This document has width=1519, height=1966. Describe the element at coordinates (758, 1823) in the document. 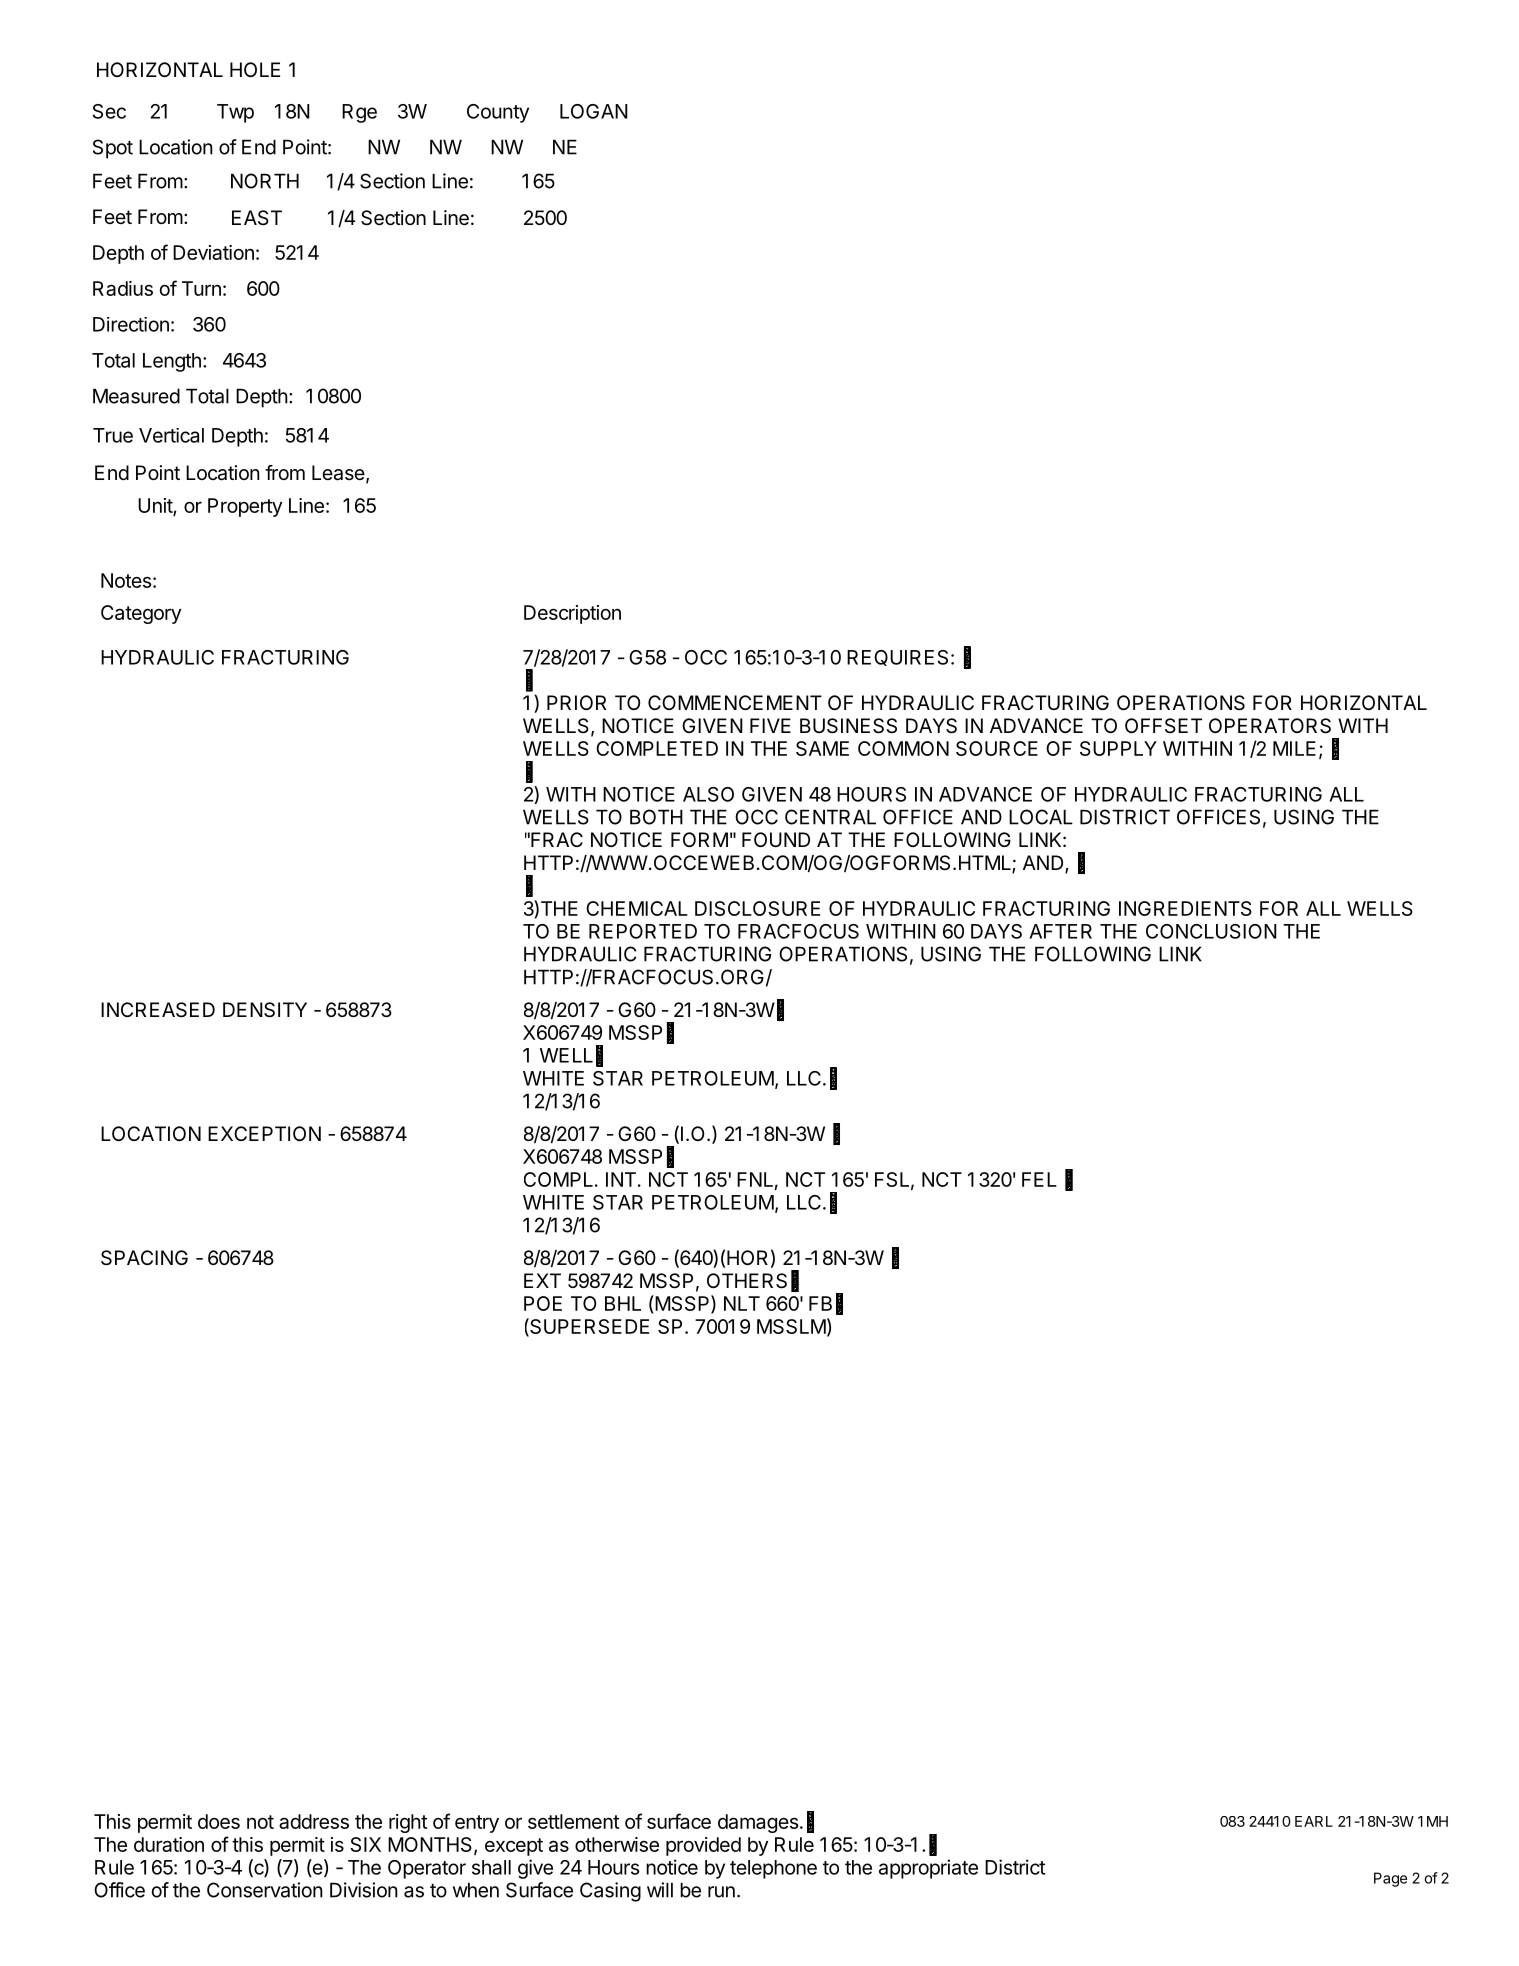

I see `damages` at that location.
